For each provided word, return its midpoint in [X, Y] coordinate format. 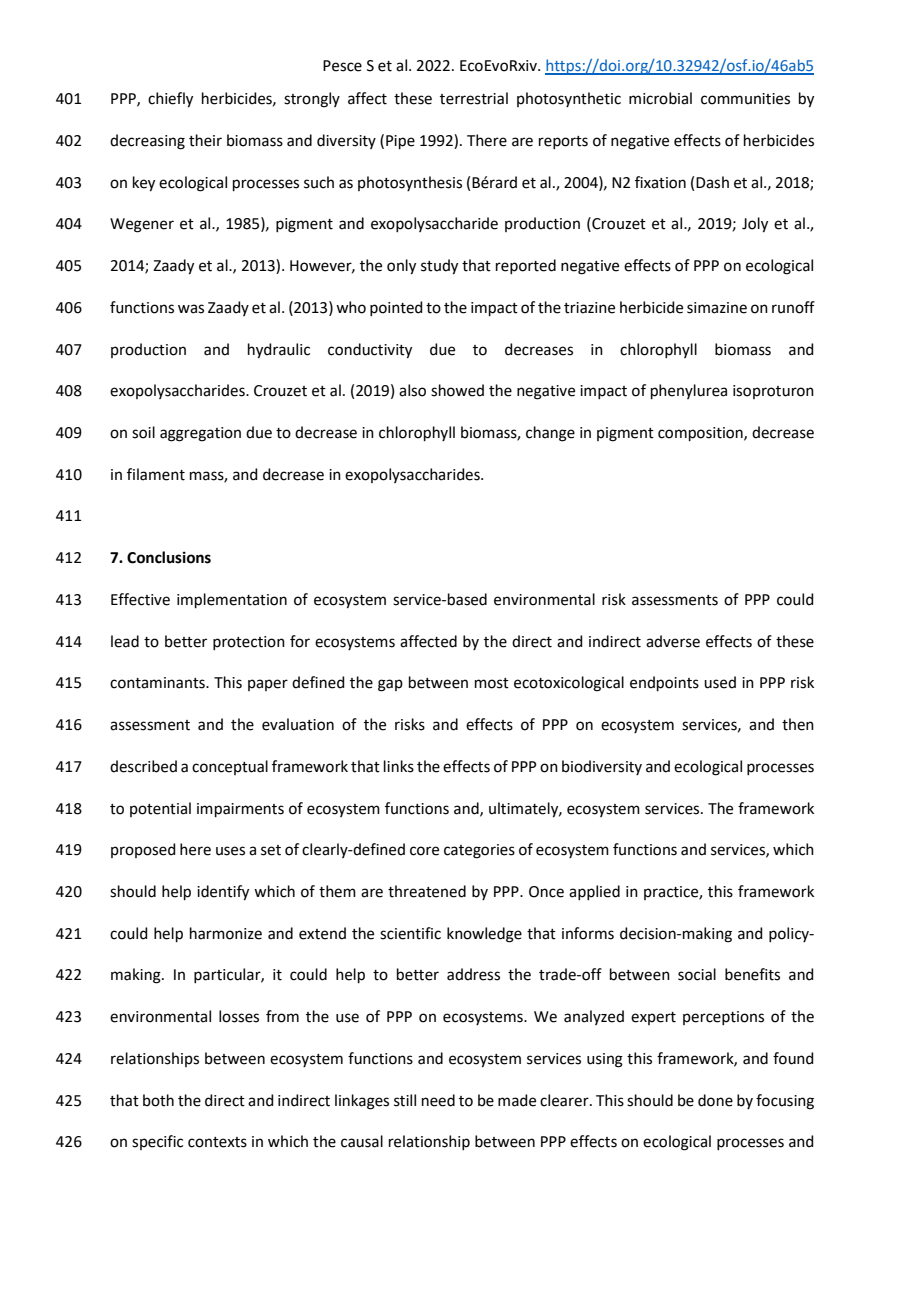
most [492, 683]
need [438, 1100]
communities [745, 99]
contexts [217, 1142]
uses [230, 851]
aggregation [200, 434]
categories [479, 851]
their [205, 140]
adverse [673, 641]
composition [701, 434]
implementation [232, 600]
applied [594, 892]
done [715, 1100]
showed [457, 390]
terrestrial [474, 98]
